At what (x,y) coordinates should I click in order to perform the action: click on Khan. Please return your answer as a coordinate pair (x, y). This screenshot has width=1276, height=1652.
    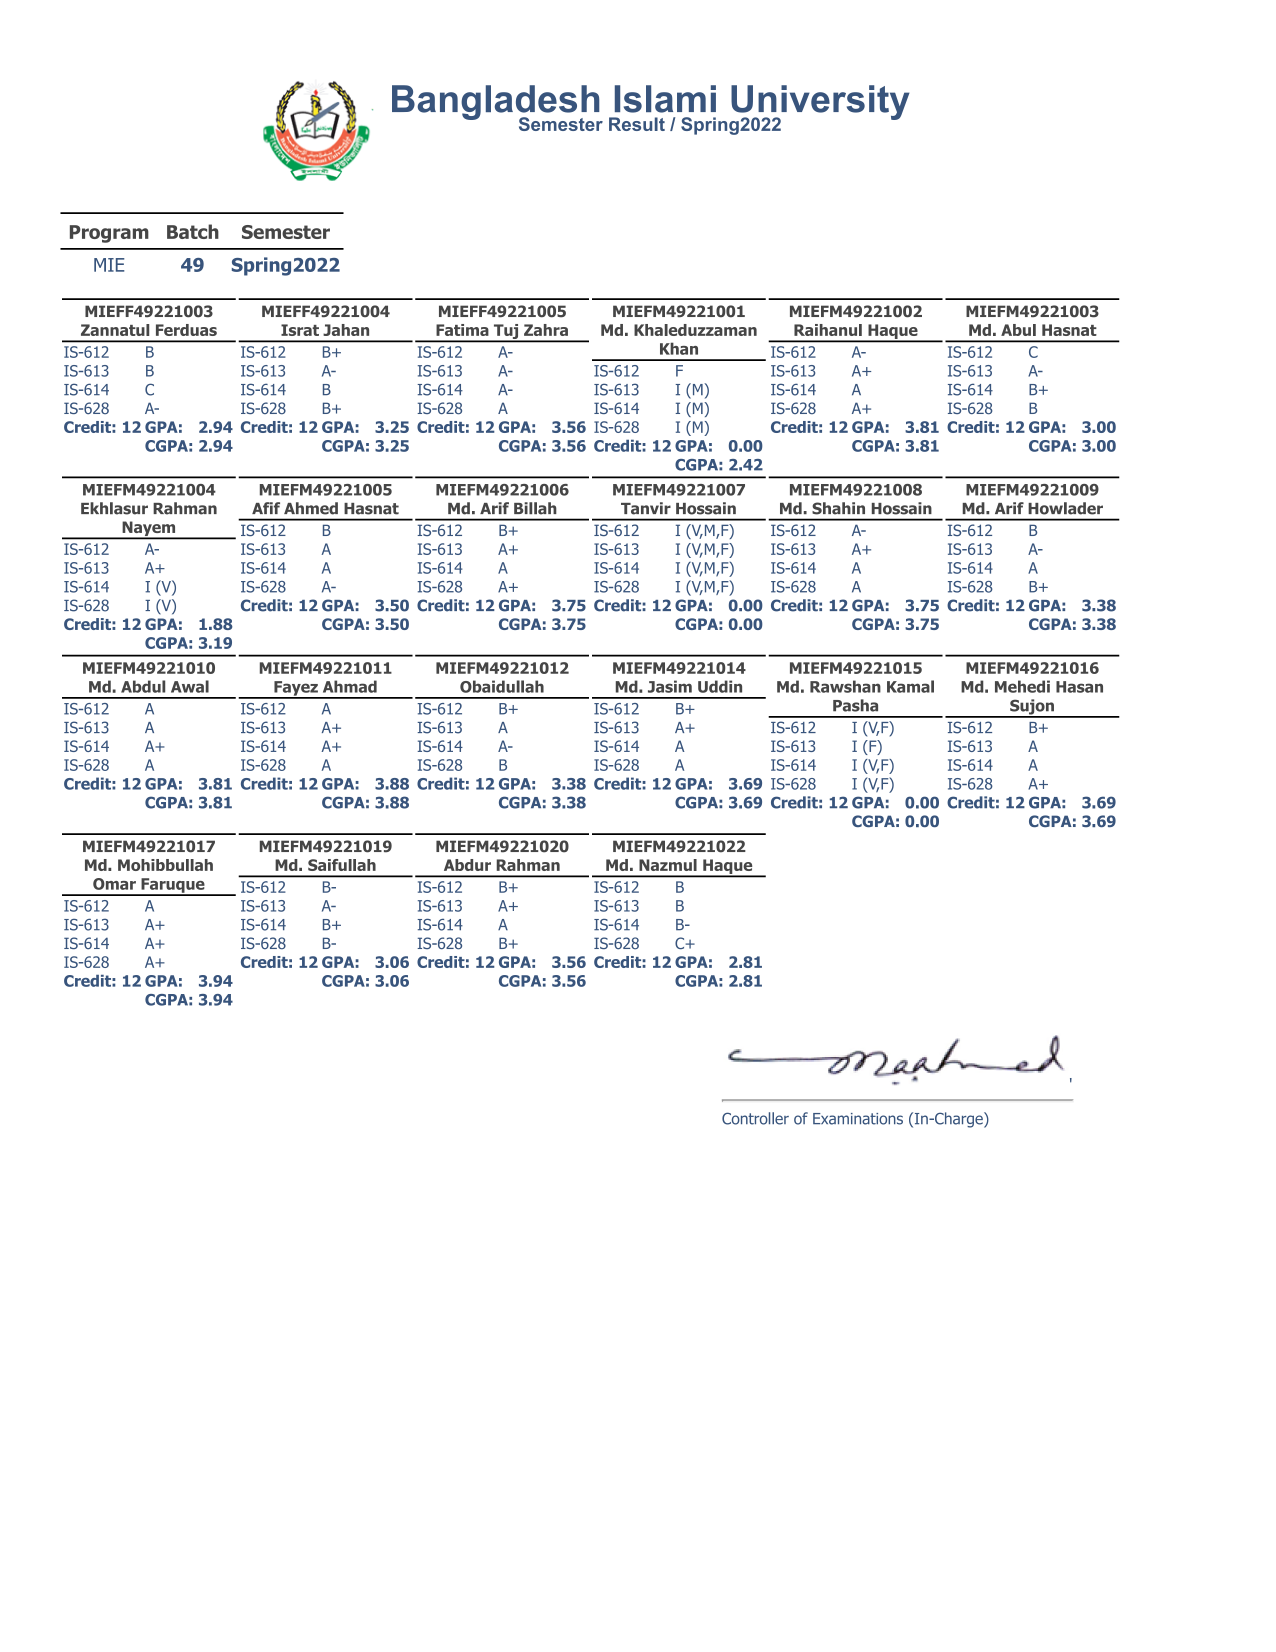
    Looking at the image, I should click on (679, 348).
